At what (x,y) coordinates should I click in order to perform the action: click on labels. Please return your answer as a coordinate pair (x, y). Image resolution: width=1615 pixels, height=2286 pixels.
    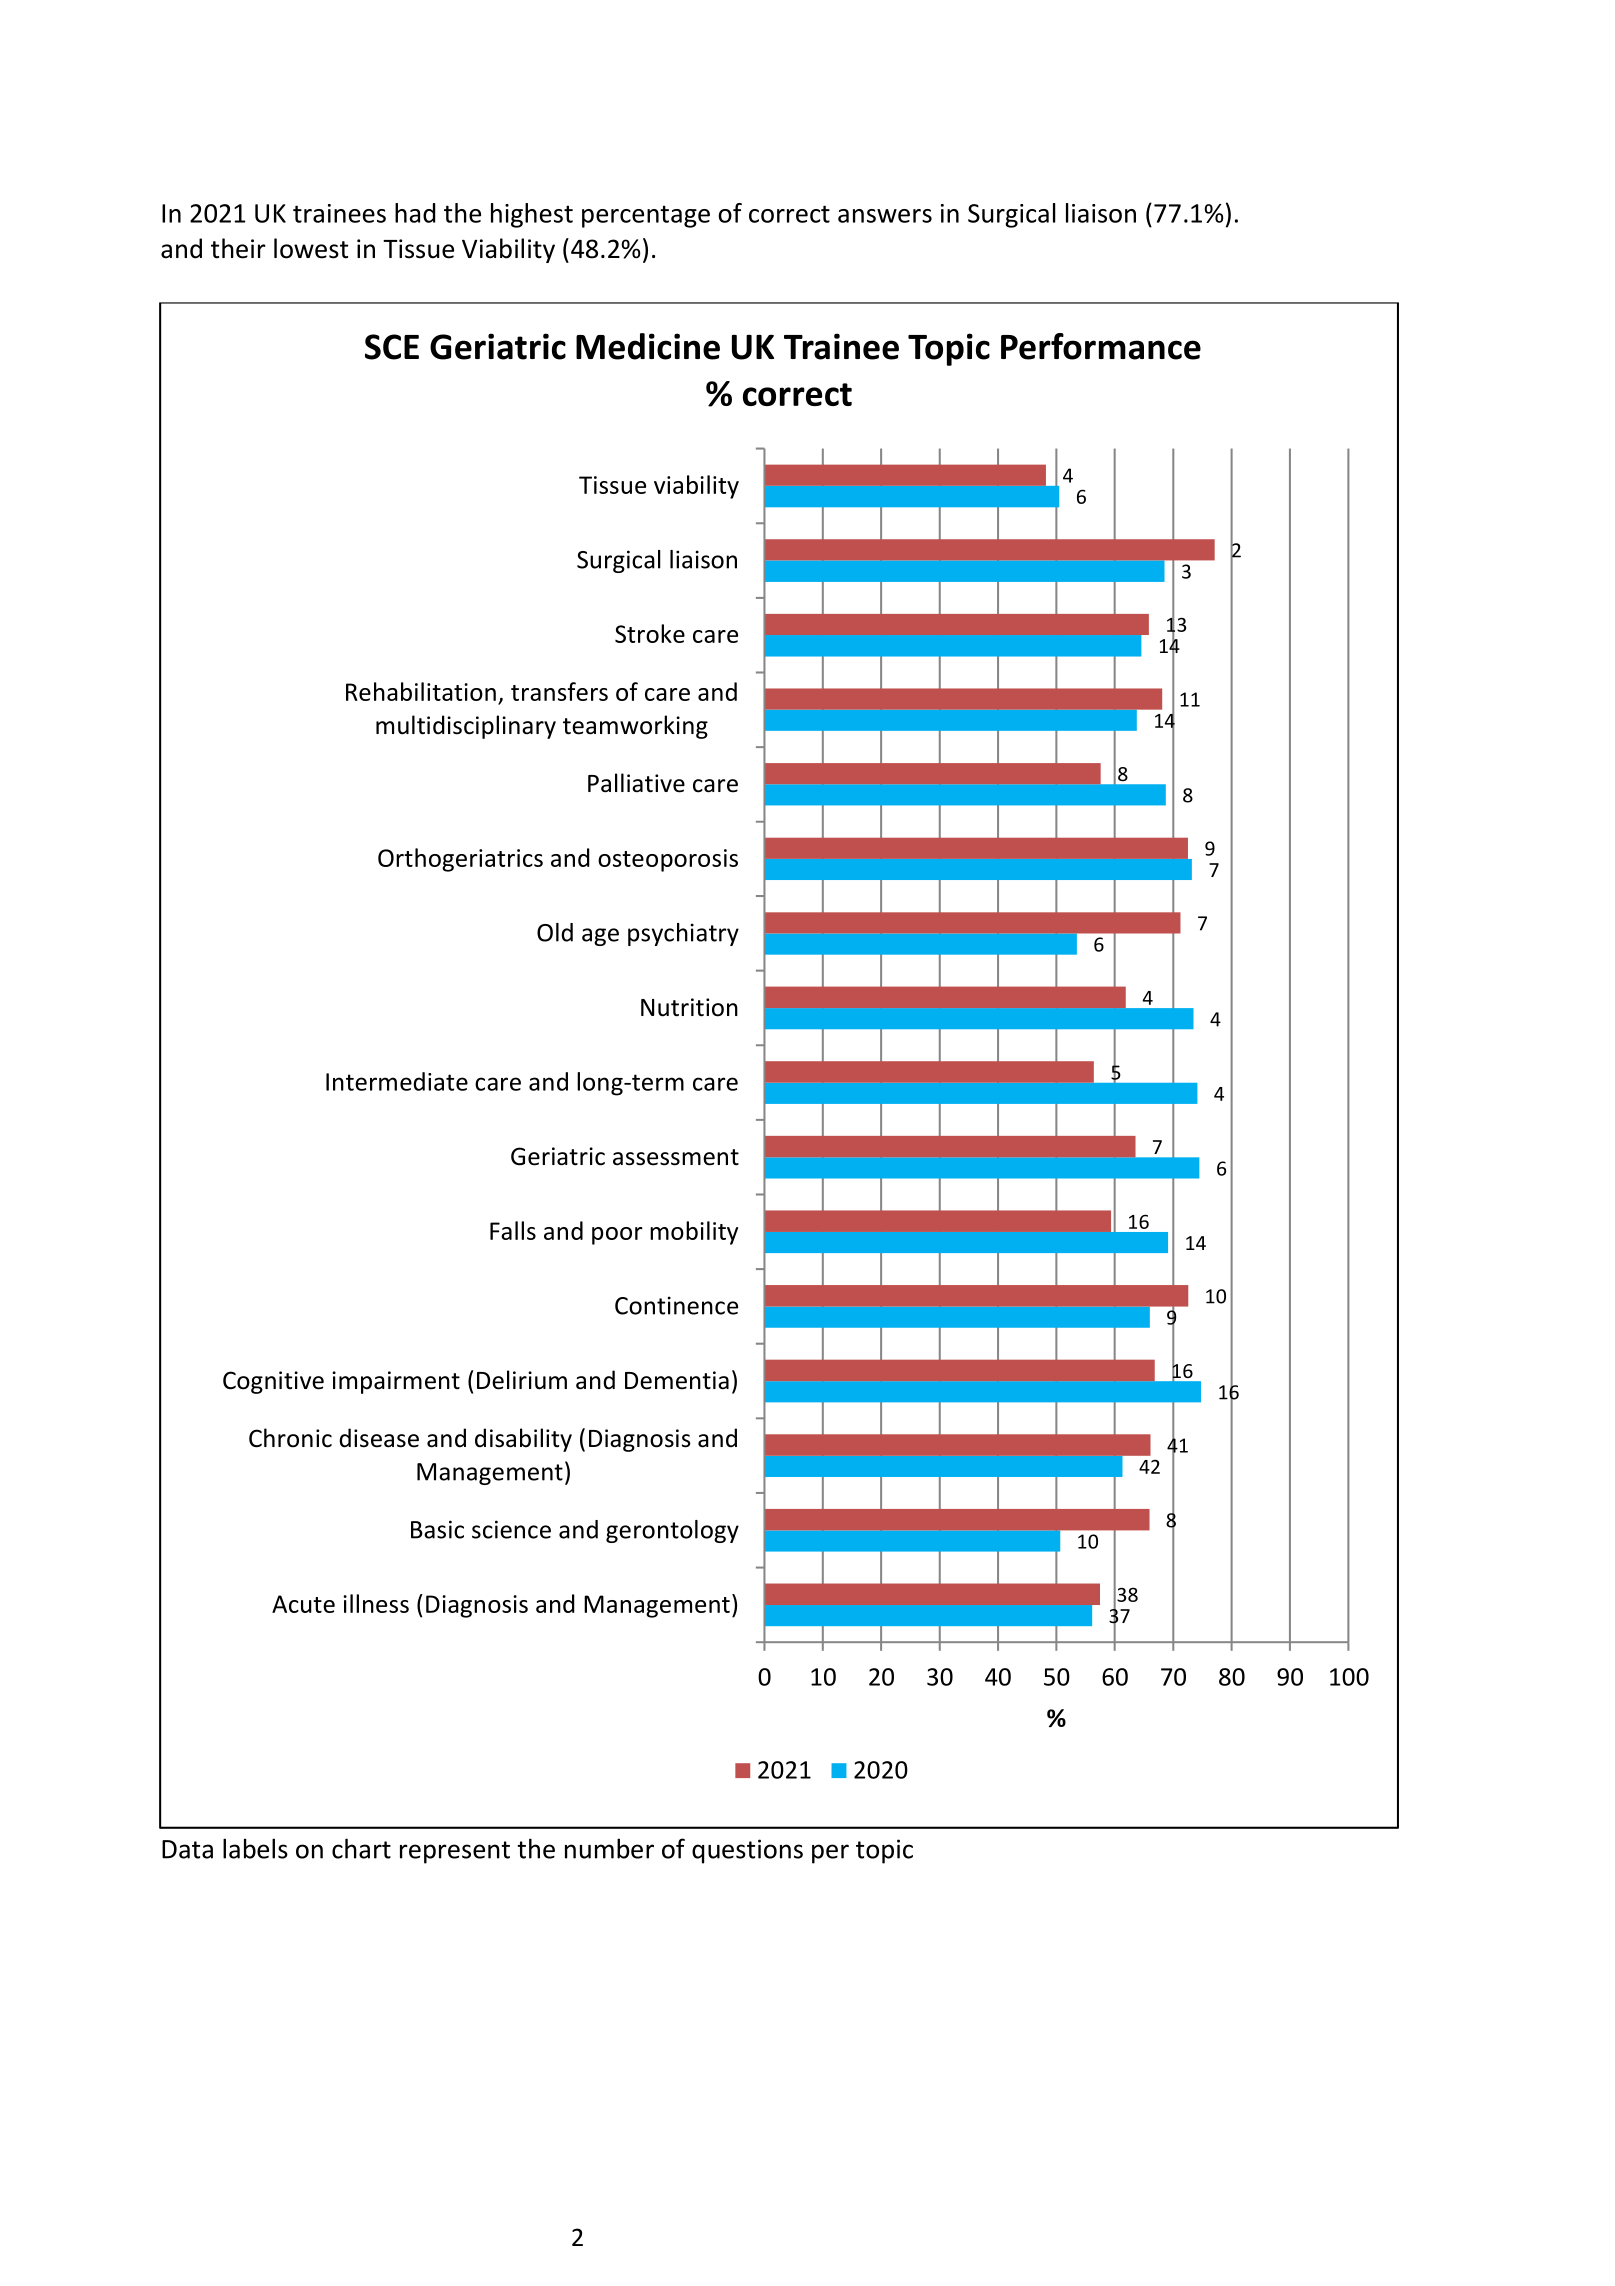
    Looking at the image, I should click on (255, 1848).
